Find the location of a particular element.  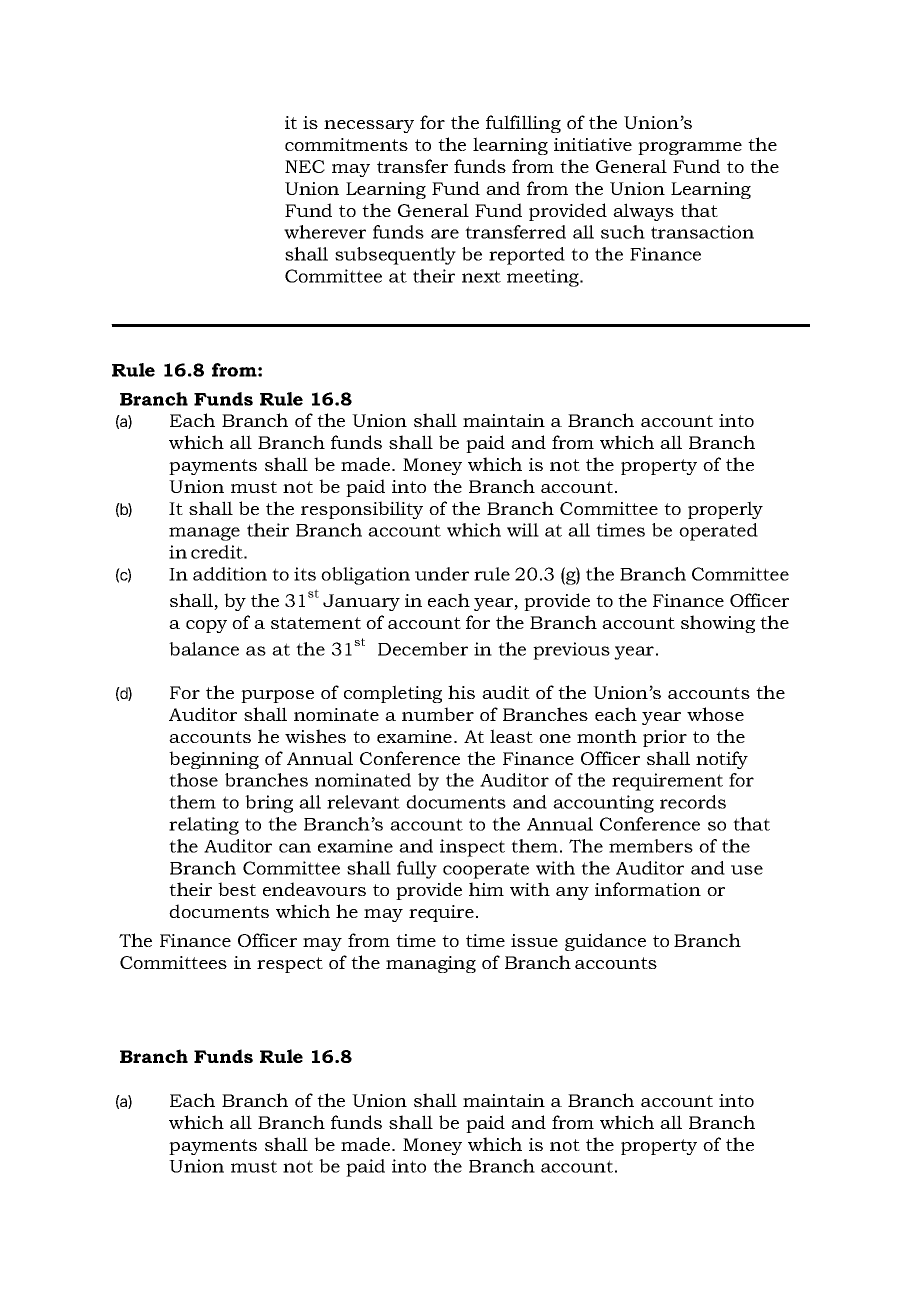

programme is located at coordinates (690, 148).
